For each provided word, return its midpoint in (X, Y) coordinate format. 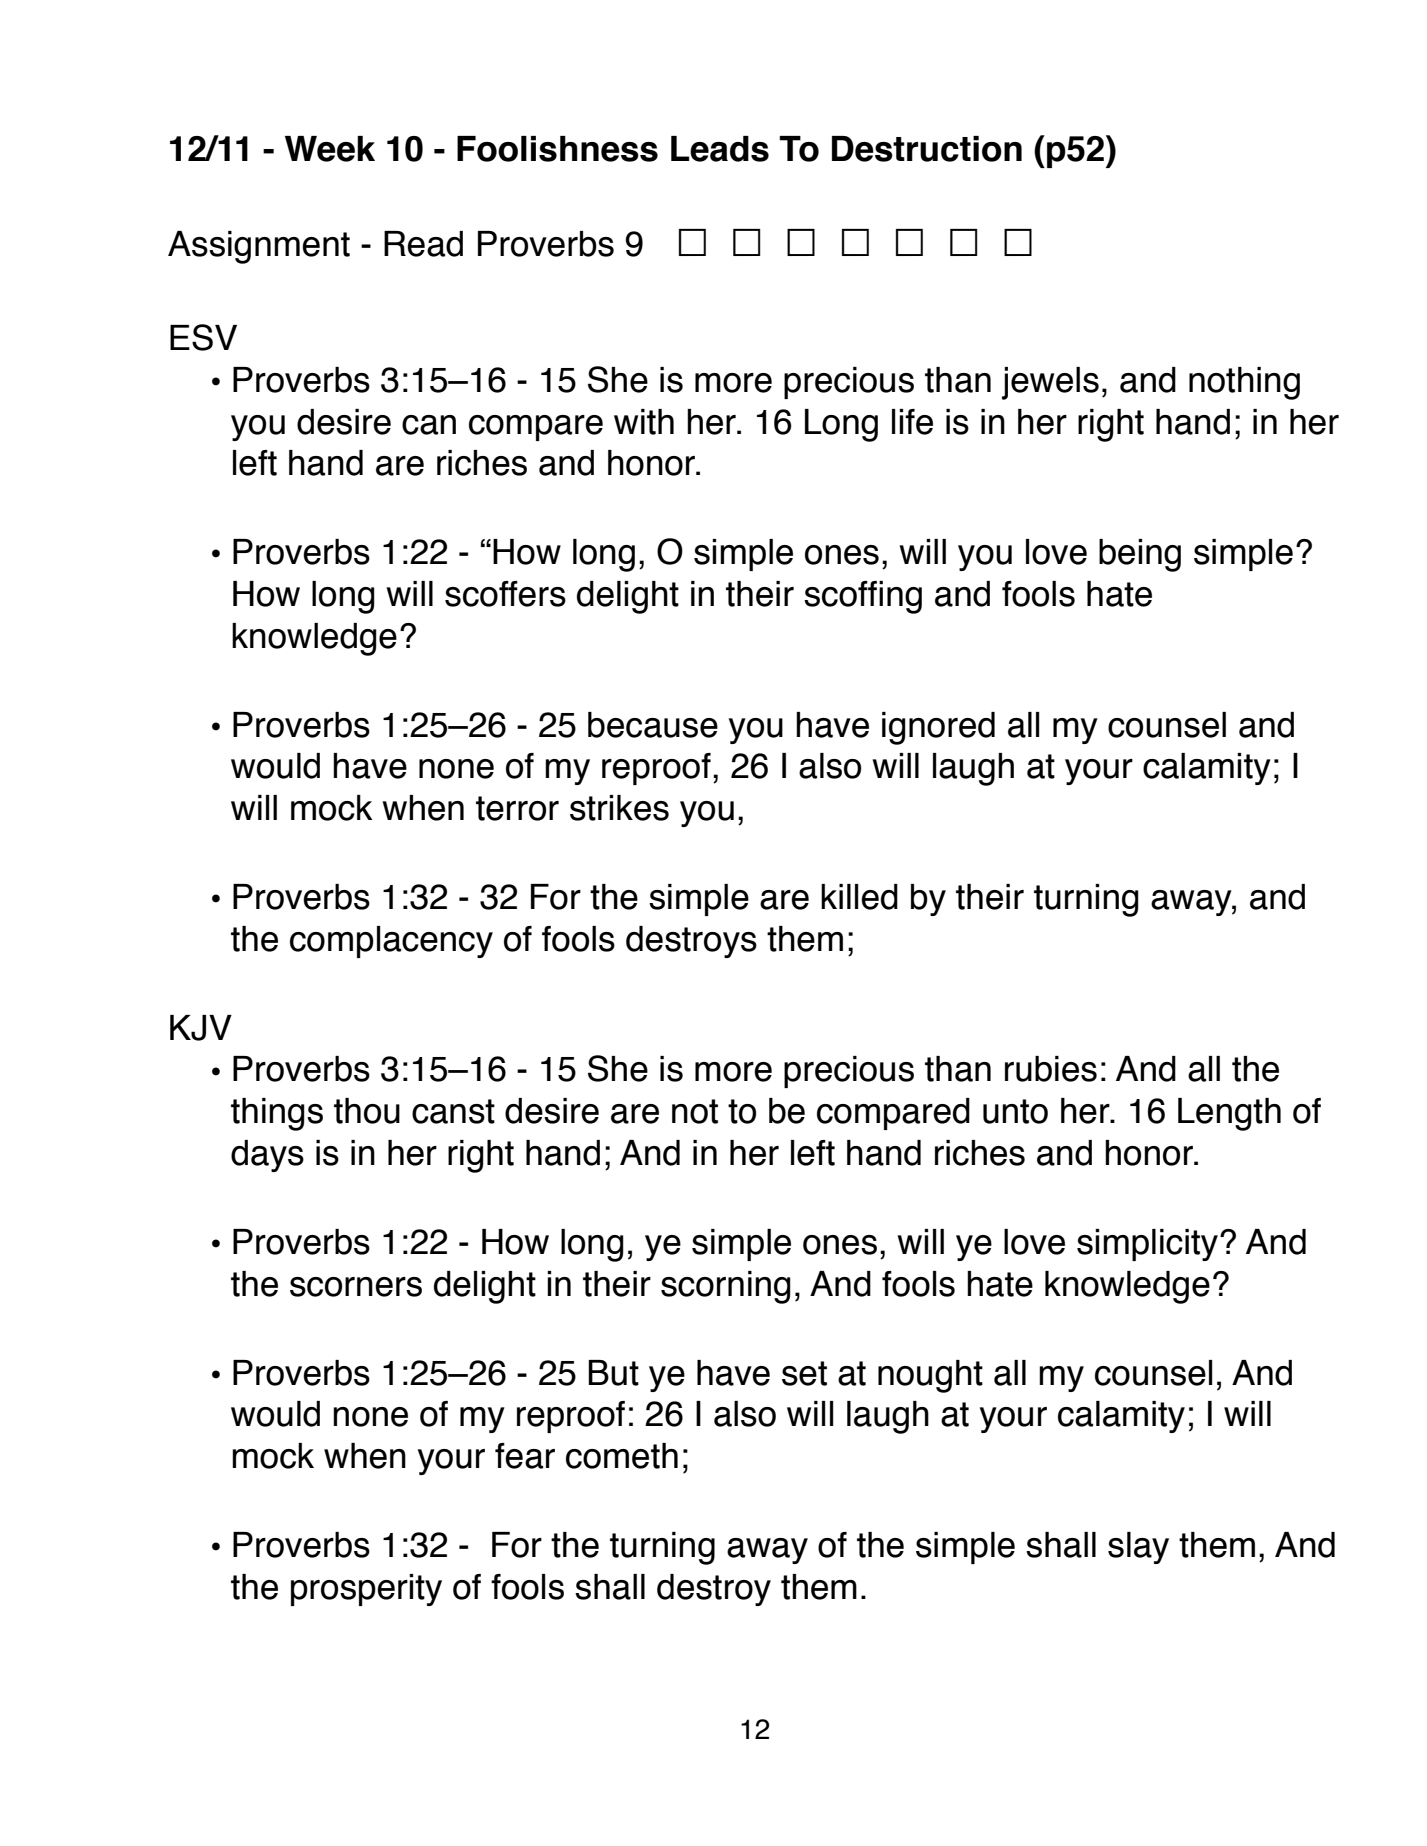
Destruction (927, 149)
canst (453, 1111)
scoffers (505, 594)
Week (330, 149)
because (653, 725)
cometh (622, 1456)
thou (367, 1111)
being (1140, 555)
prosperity (366, 1590)
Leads (720, 149)
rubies (1051, 1069)
